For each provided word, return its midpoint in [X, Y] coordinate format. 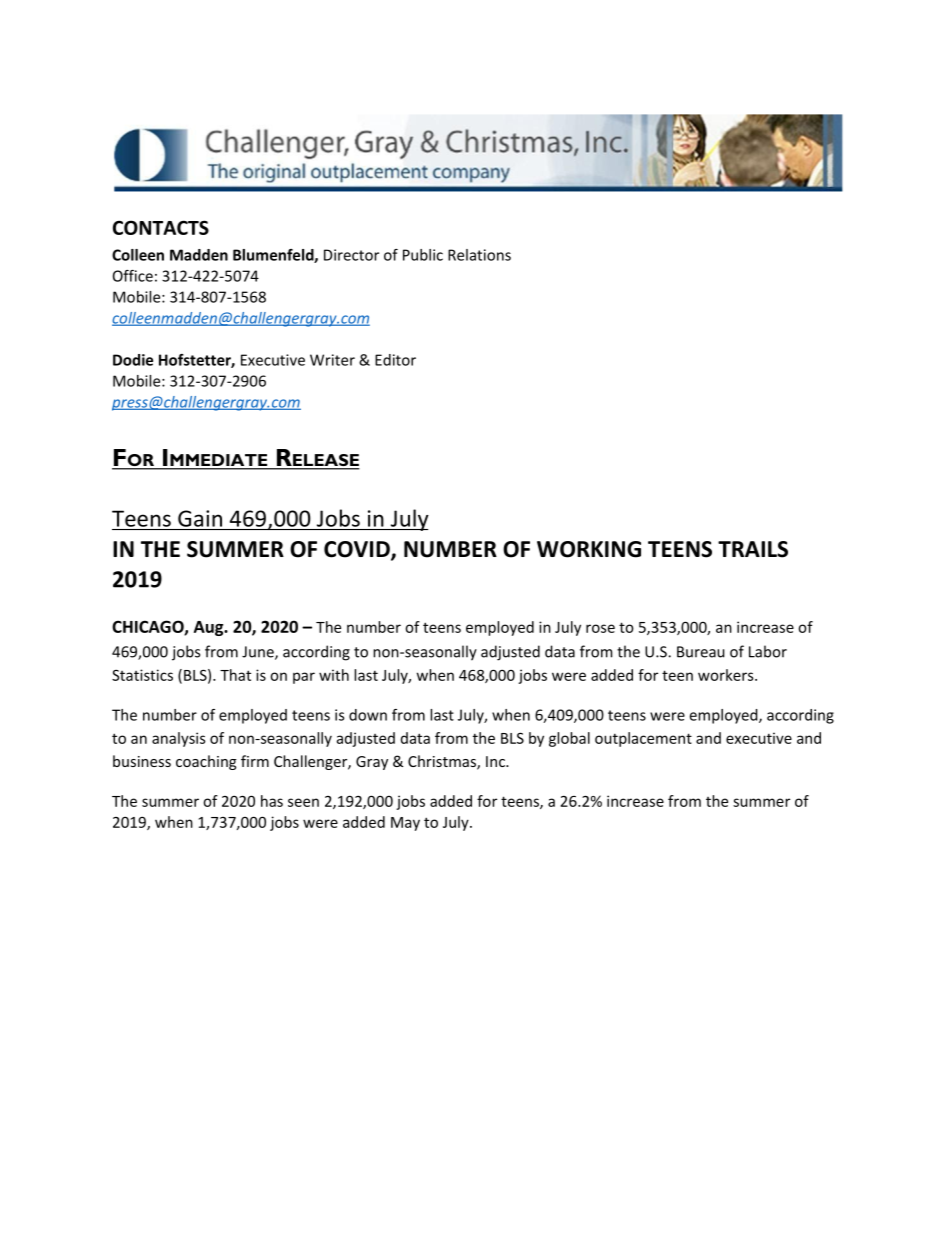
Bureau [701, 652]
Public [423, 255]
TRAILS [753, 549]
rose [600, 628]
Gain [200, 518]
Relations [479, 255]
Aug [210, 628]
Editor [395, 360]
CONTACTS [161, 227]
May [405, 824]
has [272, 801]
